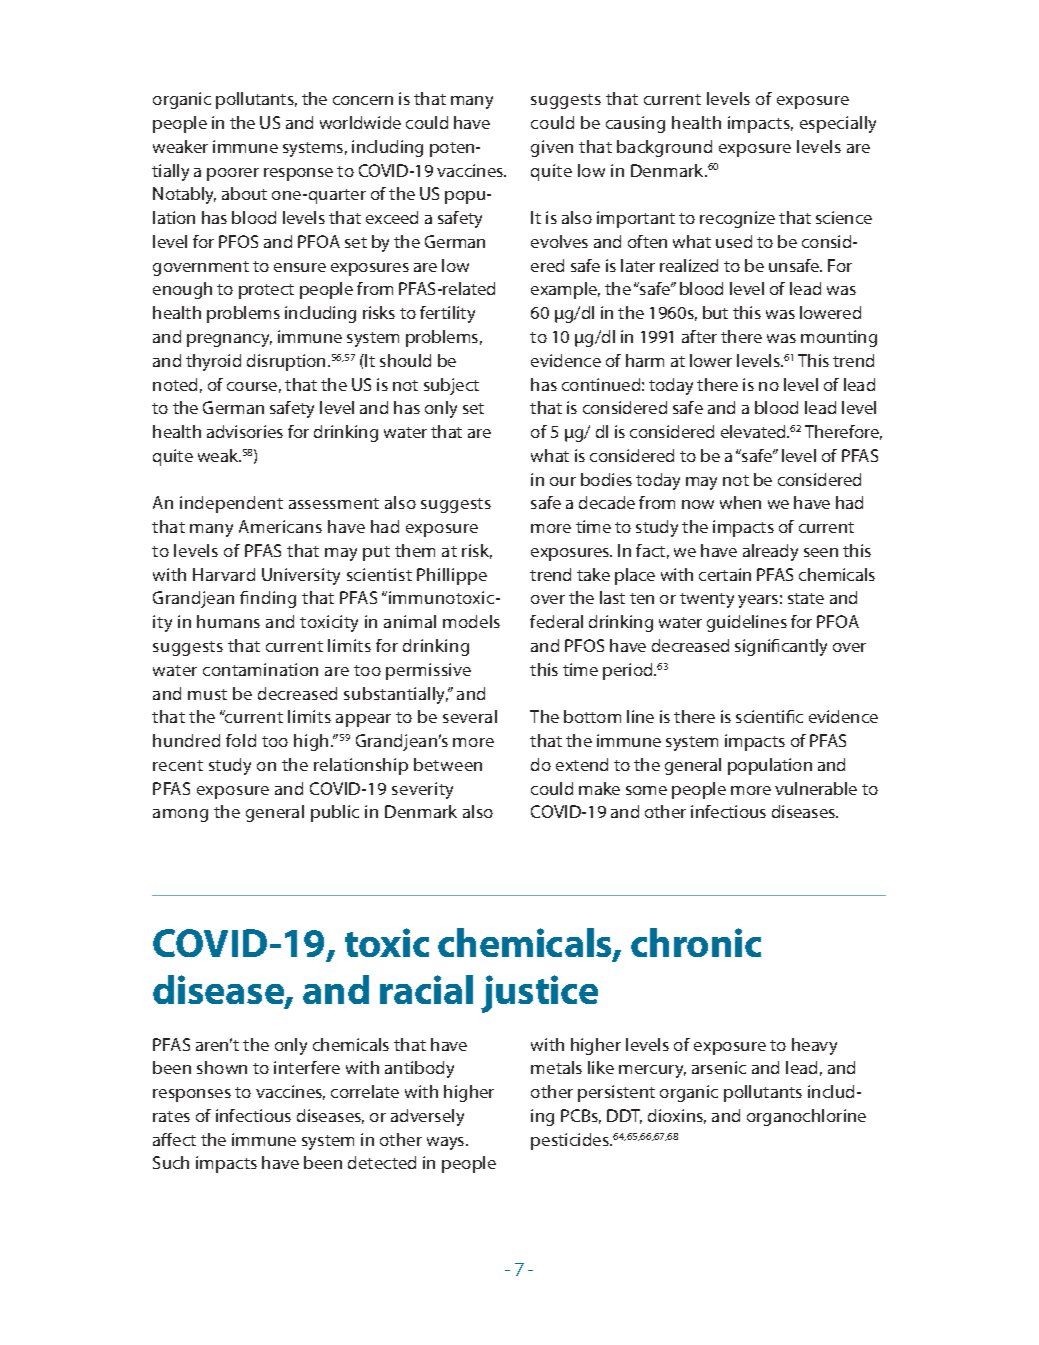 This image has width=1039, height=1345. I want to click on humans, so click(228, 621).
